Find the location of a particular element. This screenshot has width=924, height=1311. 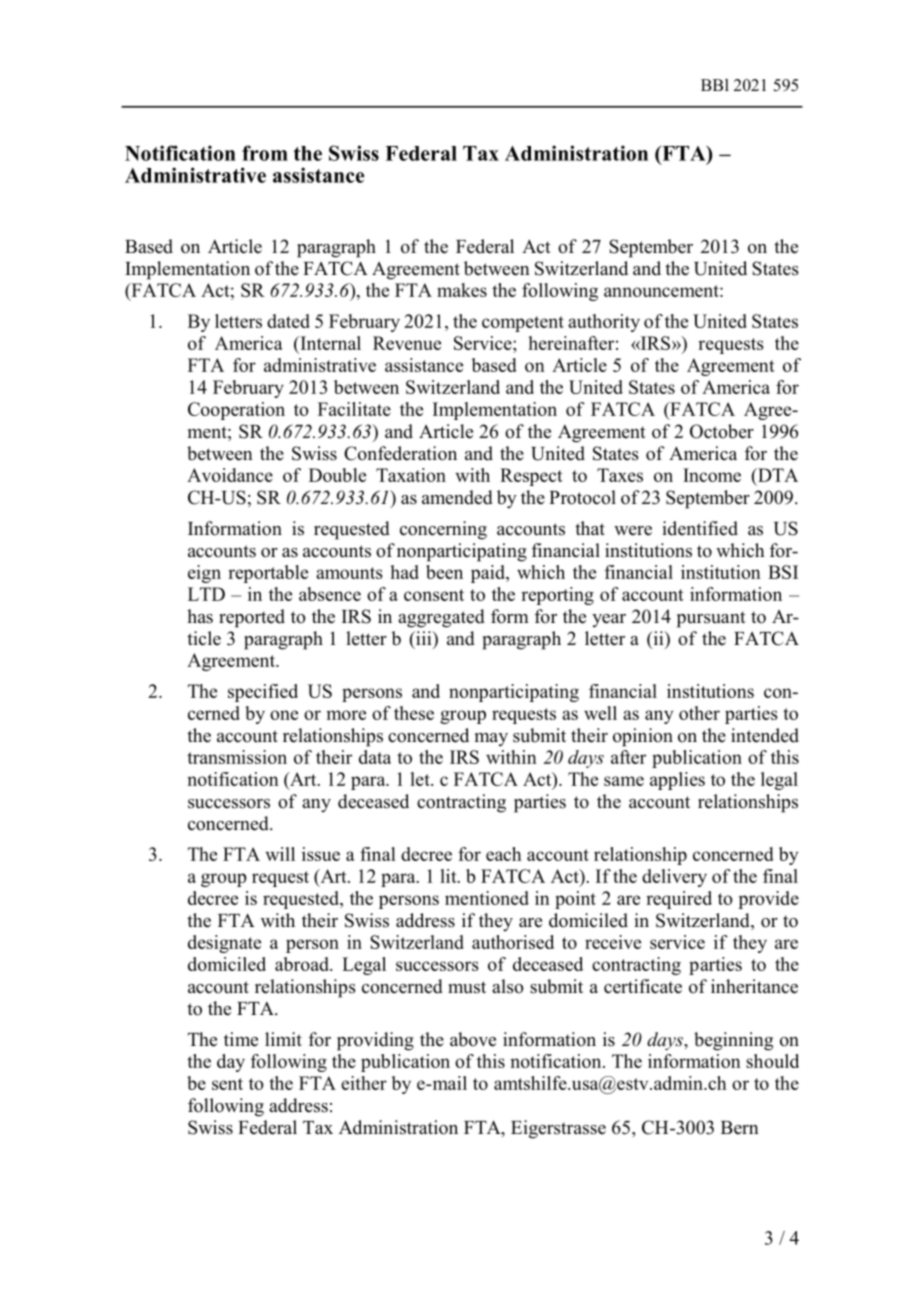

makes is located at coordinates (462, 290).
